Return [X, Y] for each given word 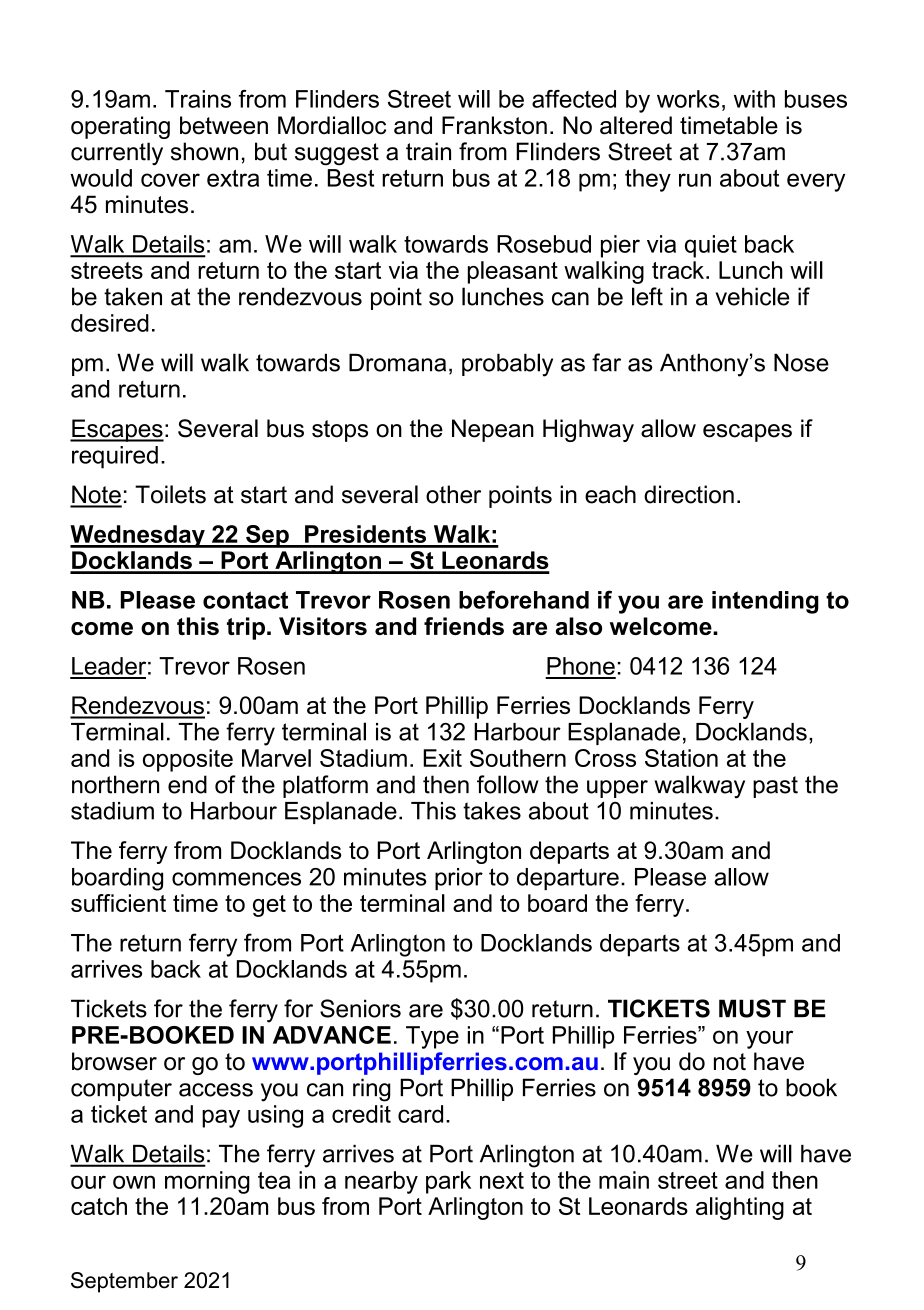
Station [681, 758]
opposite [188, 760]
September [124, 1282]
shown [204, 151]
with [754, 99]
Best [351, 178]
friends [464, 626]
